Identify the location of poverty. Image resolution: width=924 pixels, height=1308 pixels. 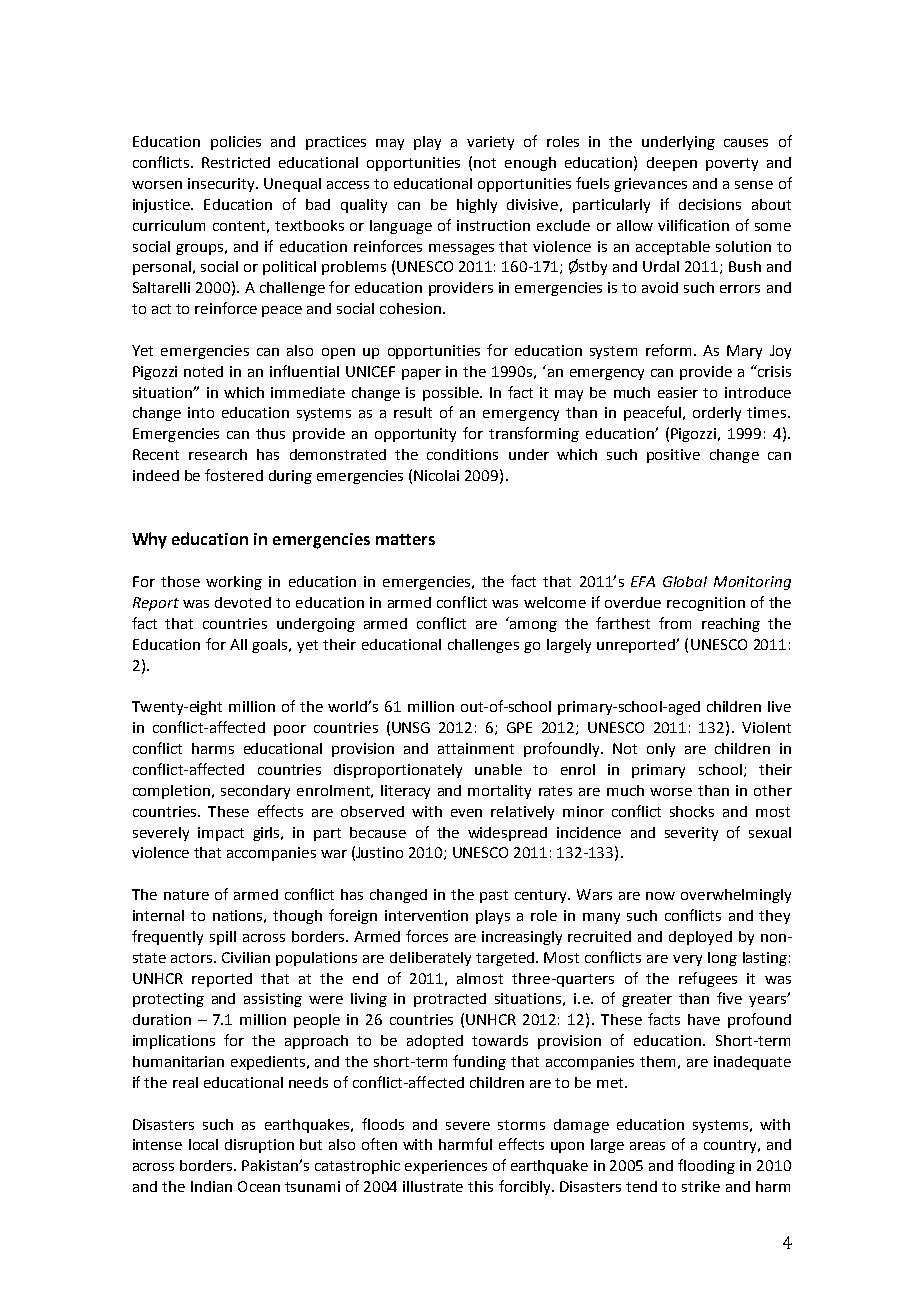
(732, 164).
